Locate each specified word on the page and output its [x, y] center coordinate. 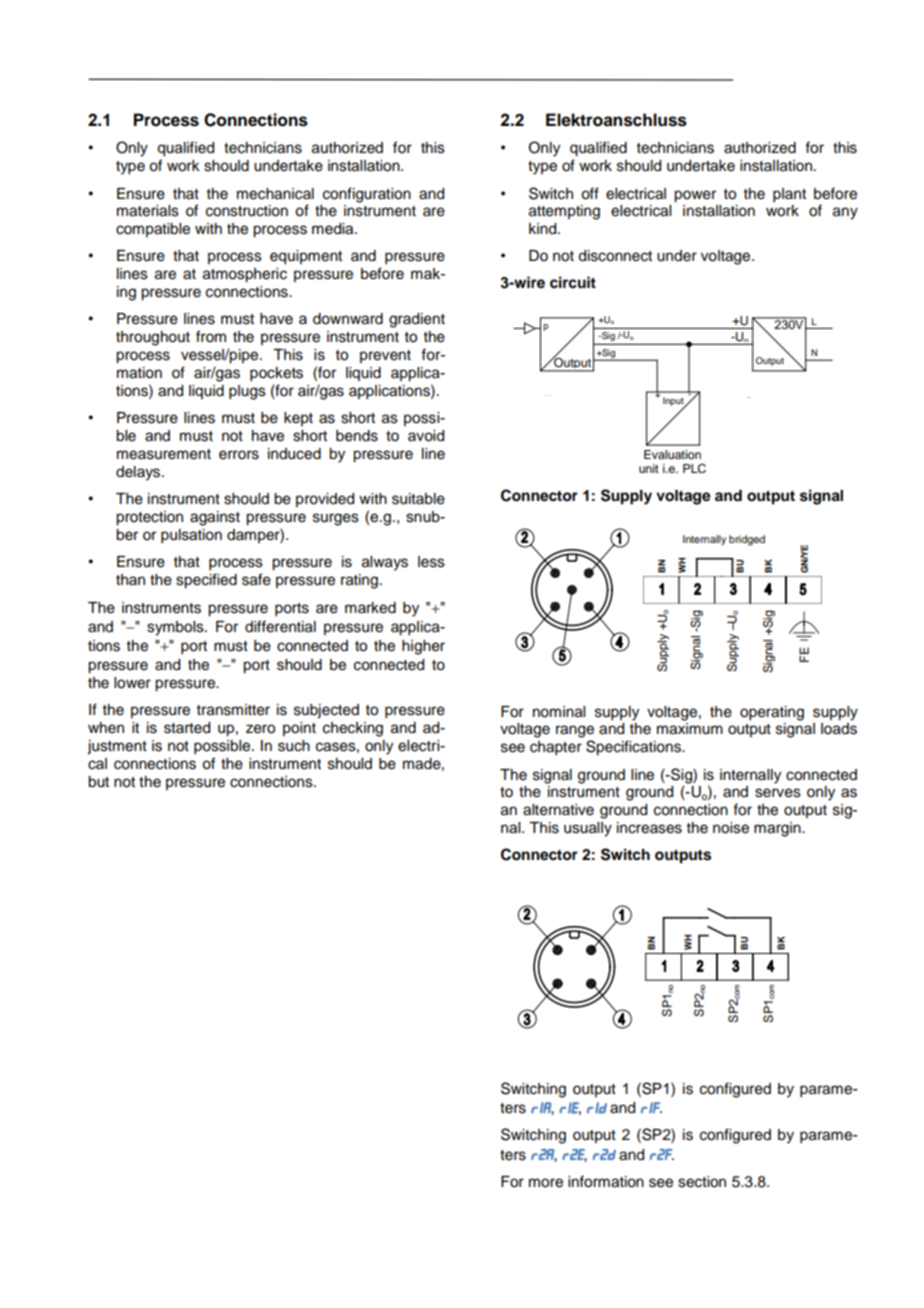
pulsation [191, 536]
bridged [747, 540]
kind [544, 229]
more [546, 1183]
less [431, 562]
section [702, 1182]
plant [789, 195]
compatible [153, 230]
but [98, 782]
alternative [558, 810]
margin [778, 829]
